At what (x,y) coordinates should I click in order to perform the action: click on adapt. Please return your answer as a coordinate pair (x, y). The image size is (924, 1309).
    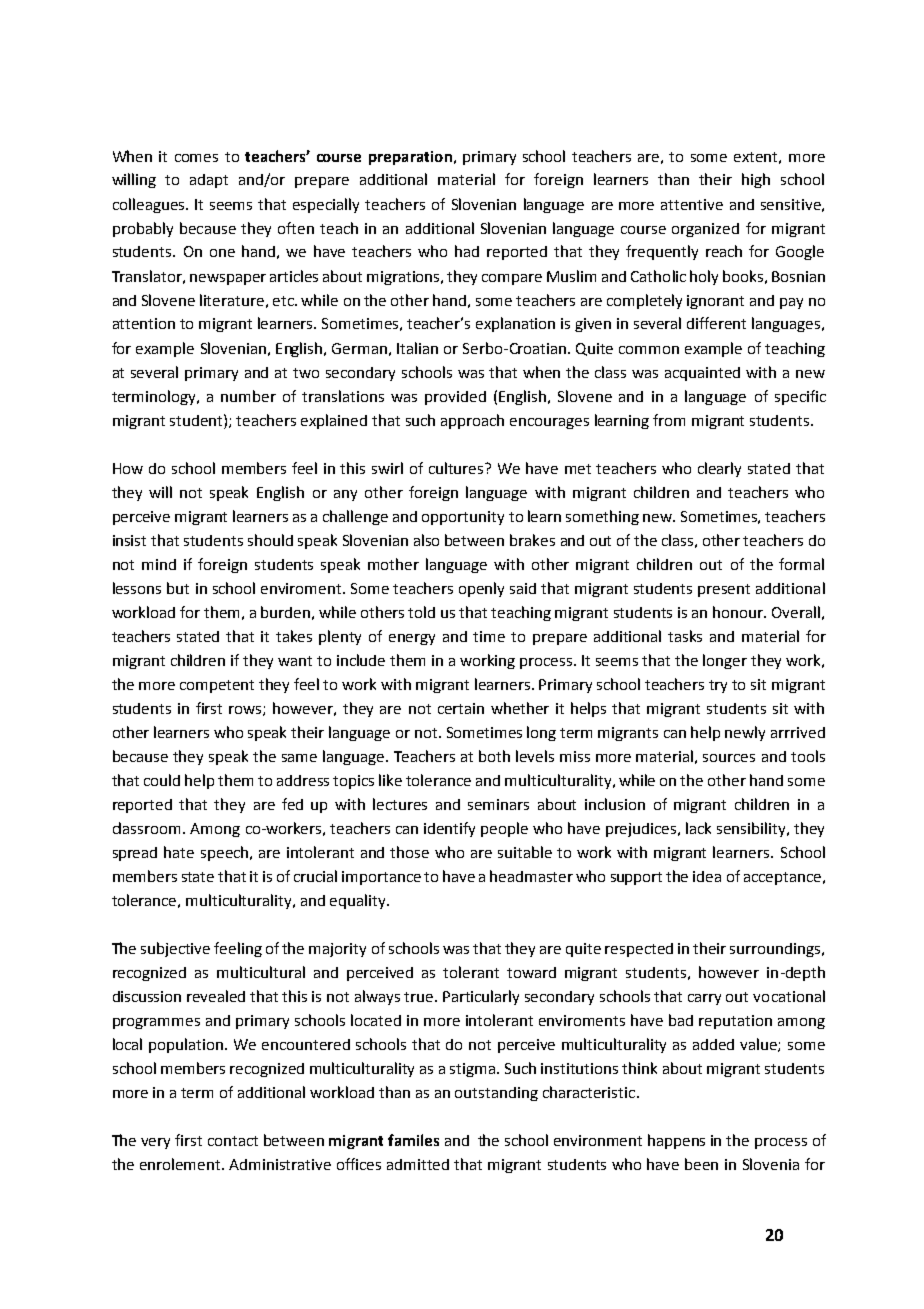
    Looking at the image, I should click on (209, 181).
